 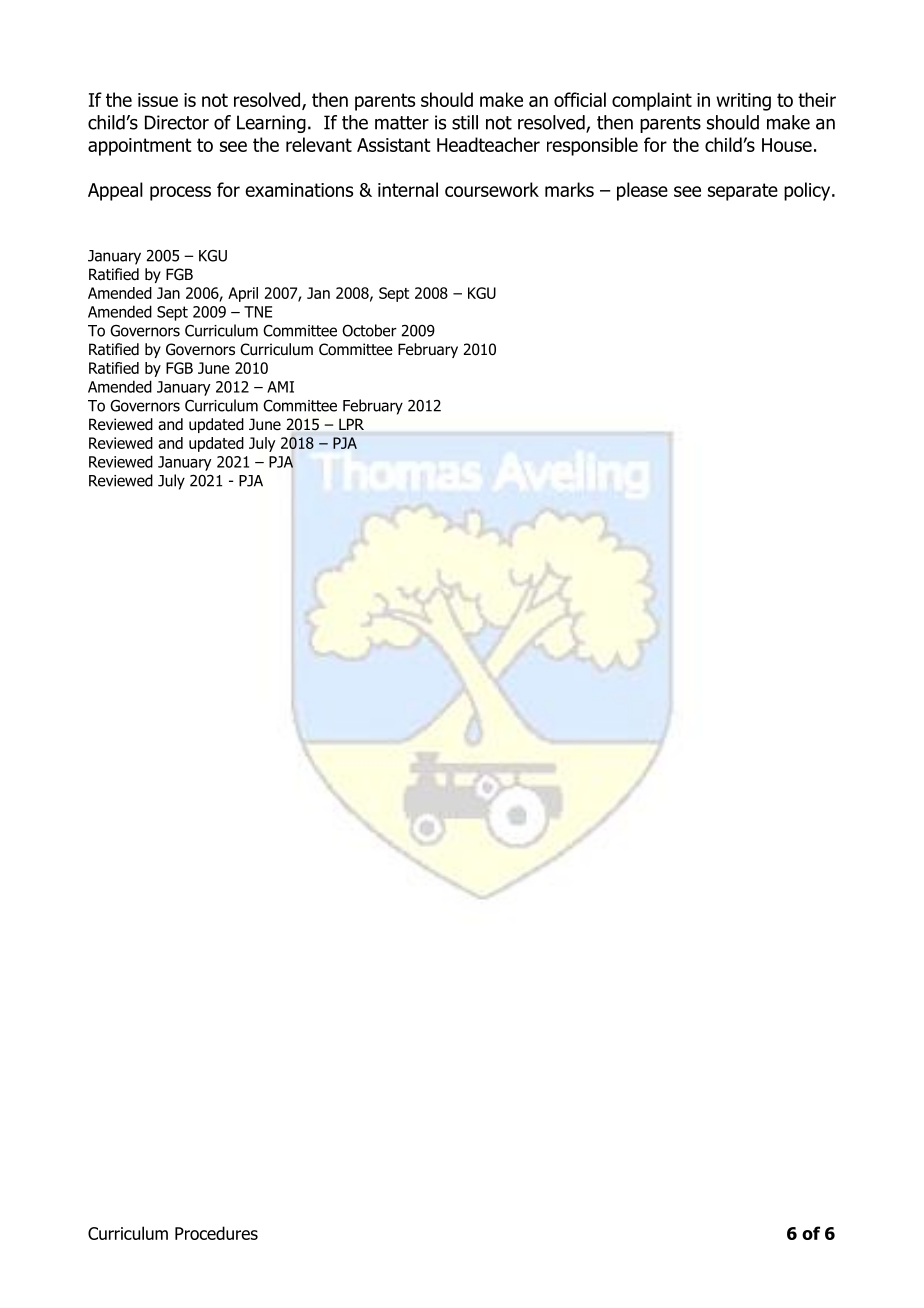 What do you see at coordinates (743, 192) in the page?
I see `separate` at bounding box center [743, 192].
